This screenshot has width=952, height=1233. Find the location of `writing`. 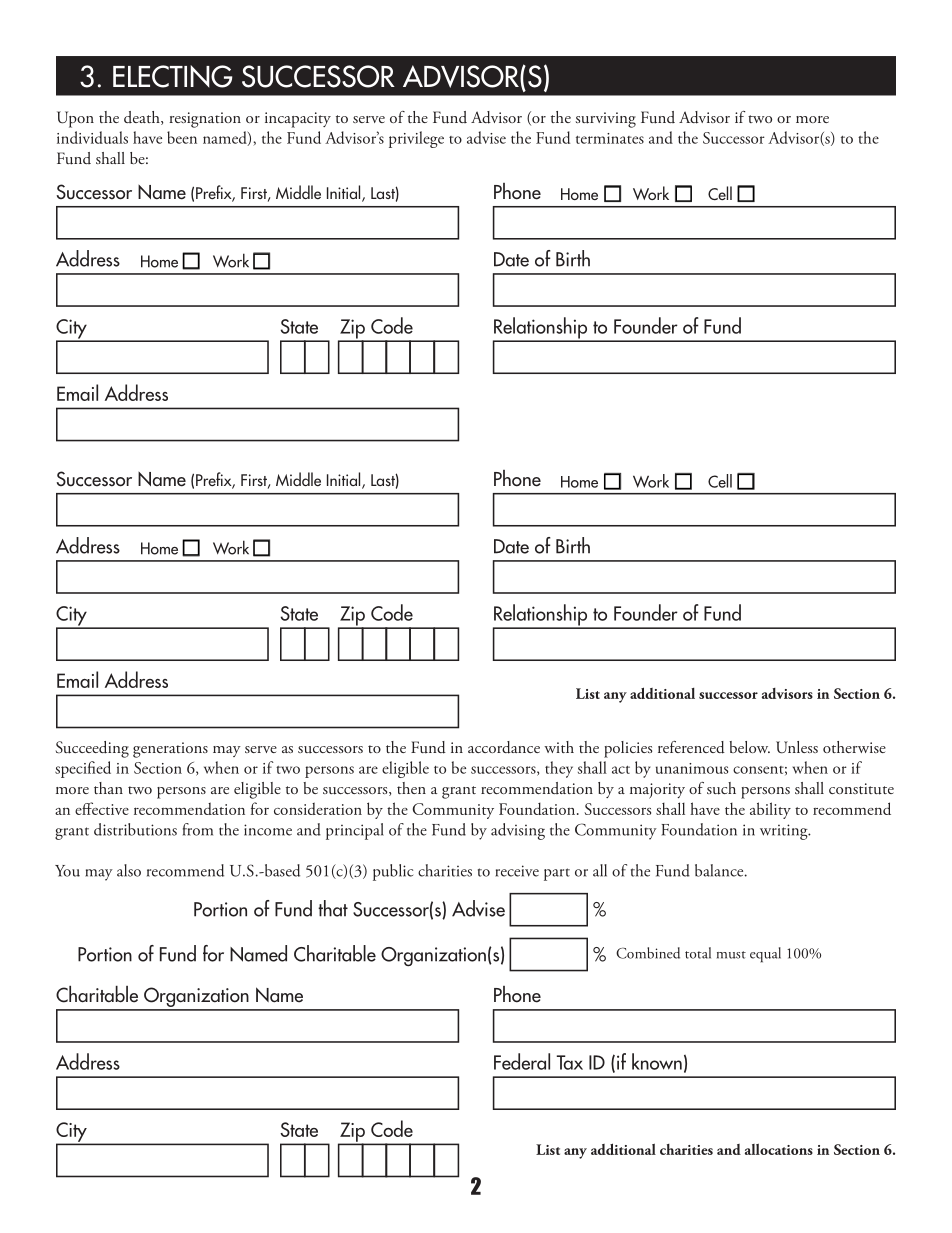

writing is located at coordinates (785, 832).
